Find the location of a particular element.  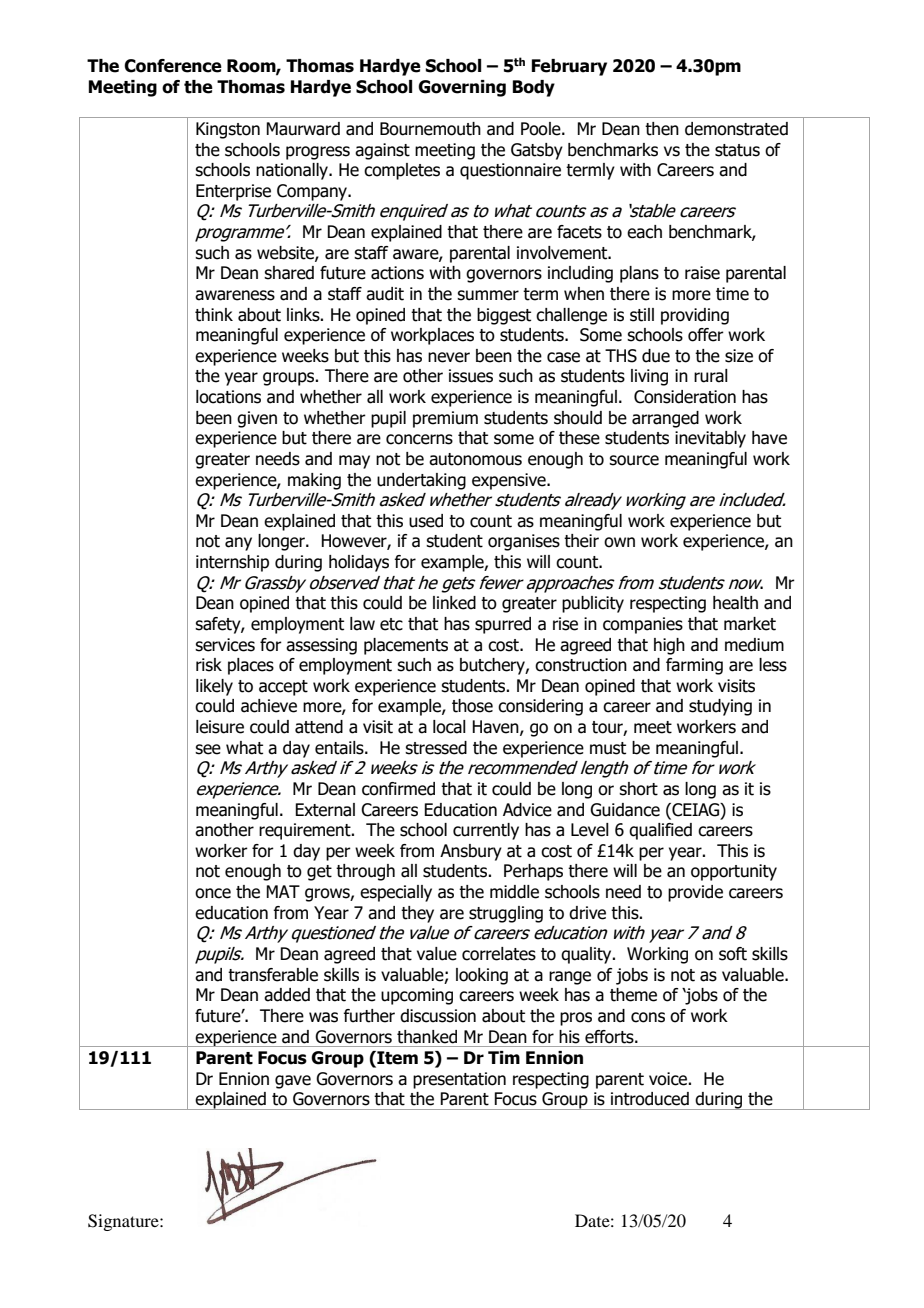

farming is located at coordinates (694, 666).
